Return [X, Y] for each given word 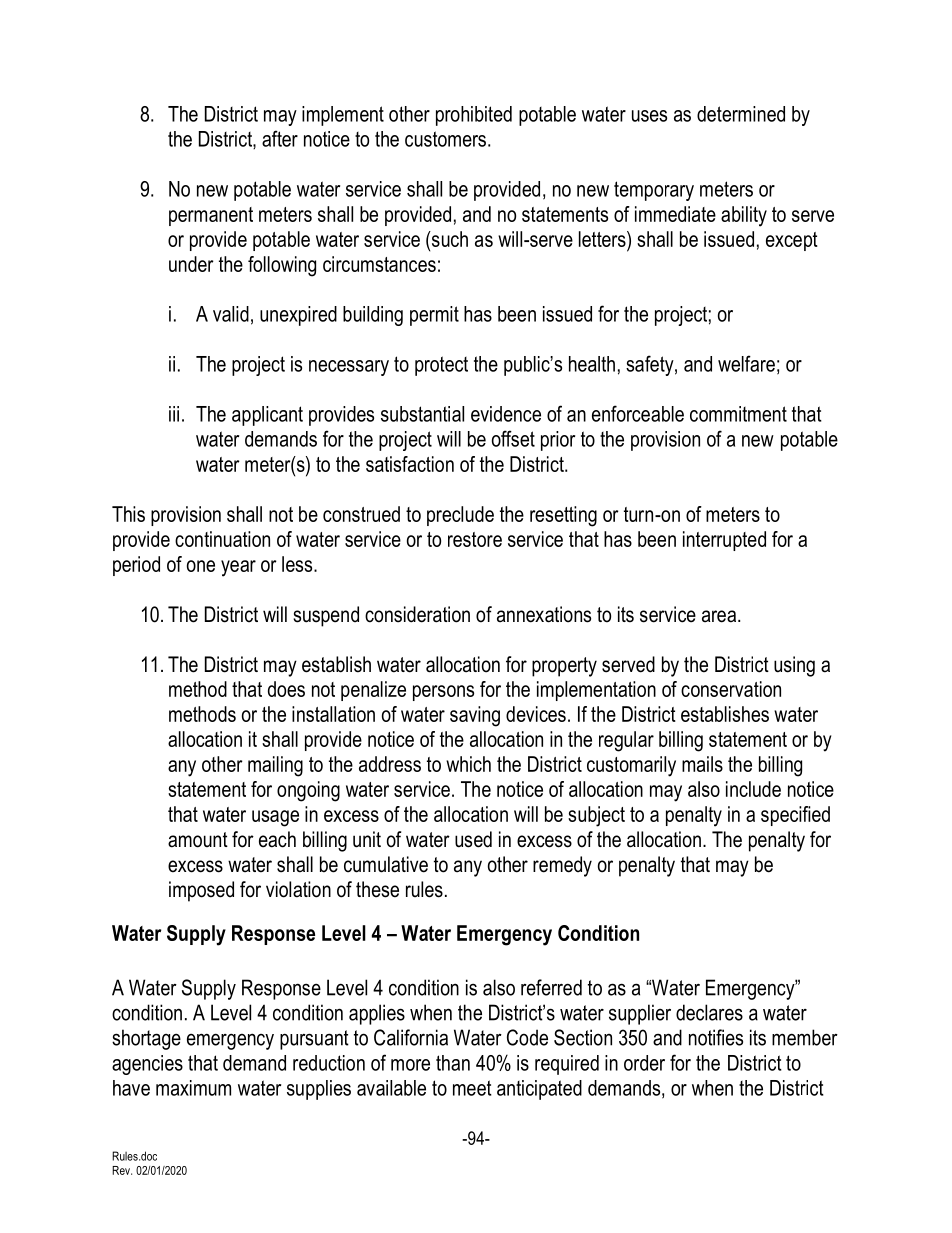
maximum [193, 1088]
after [280, 138]
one [201, 566]
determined [741, 114]
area [720, 616]
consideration [417, 614]
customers [445, 139]
